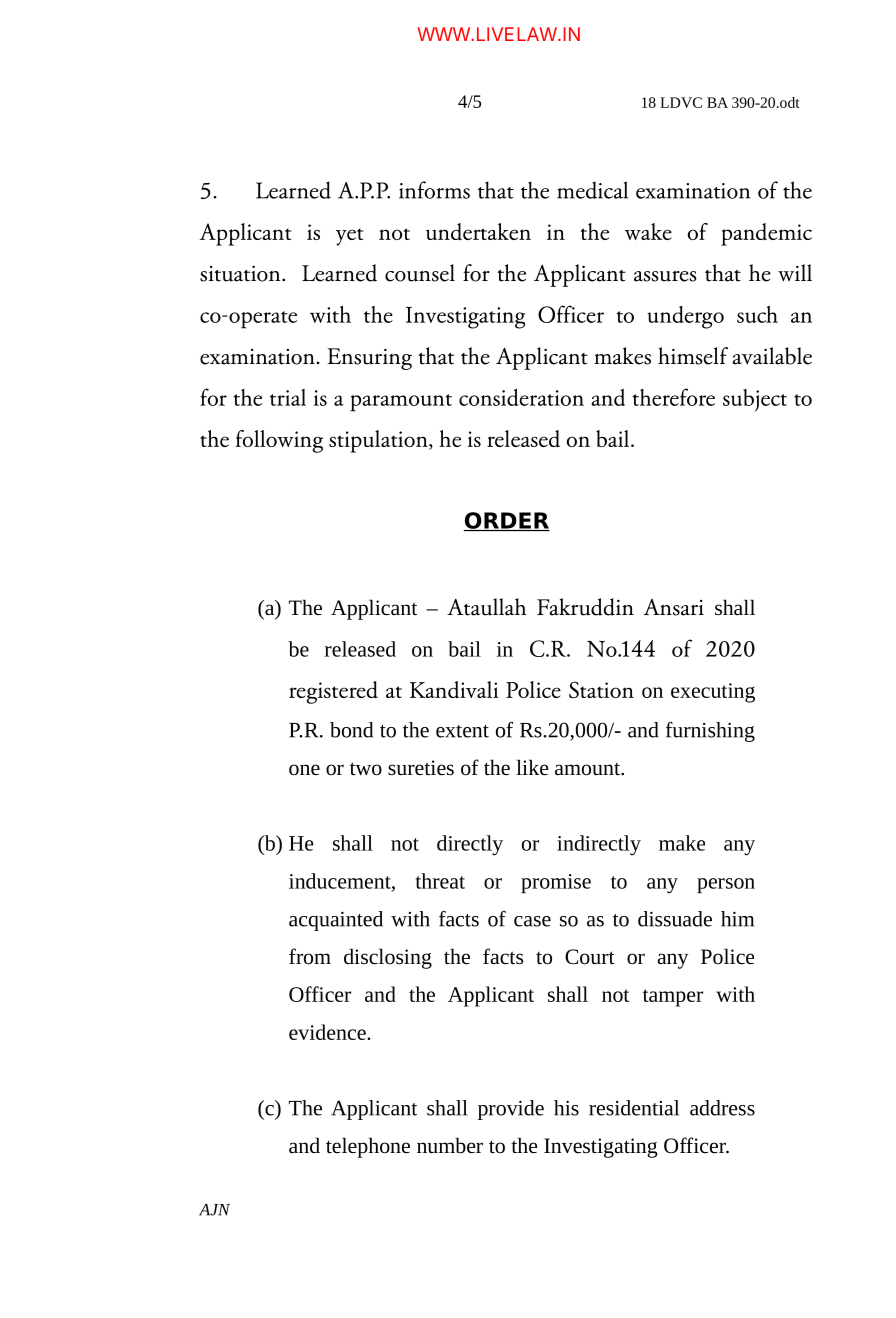  What do you see at coordinates (601, 690) in the image?
I see `Station` at bounding box center [601, 690].
